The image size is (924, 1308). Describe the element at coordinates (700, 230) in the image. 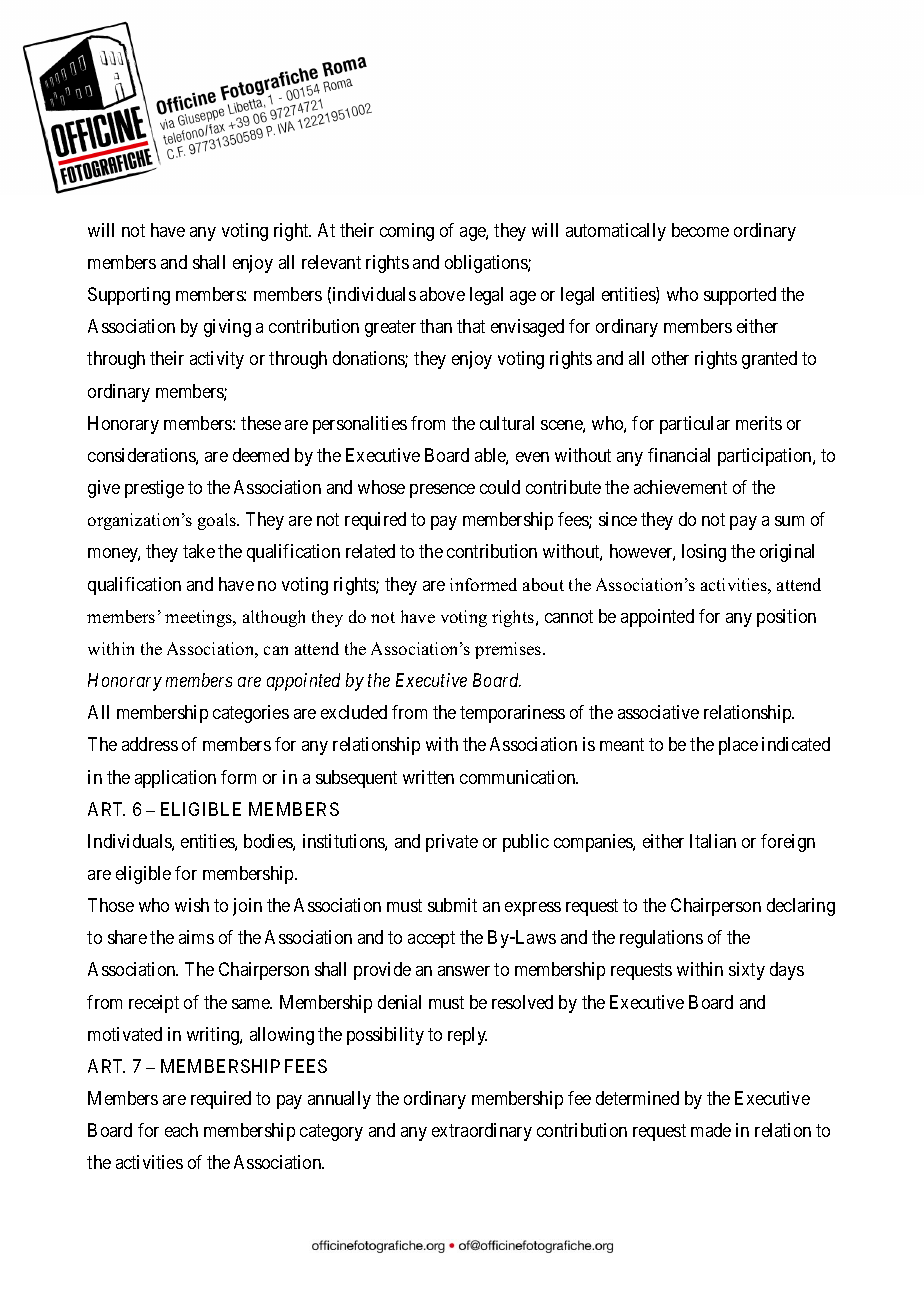

I see `become` at that location.
